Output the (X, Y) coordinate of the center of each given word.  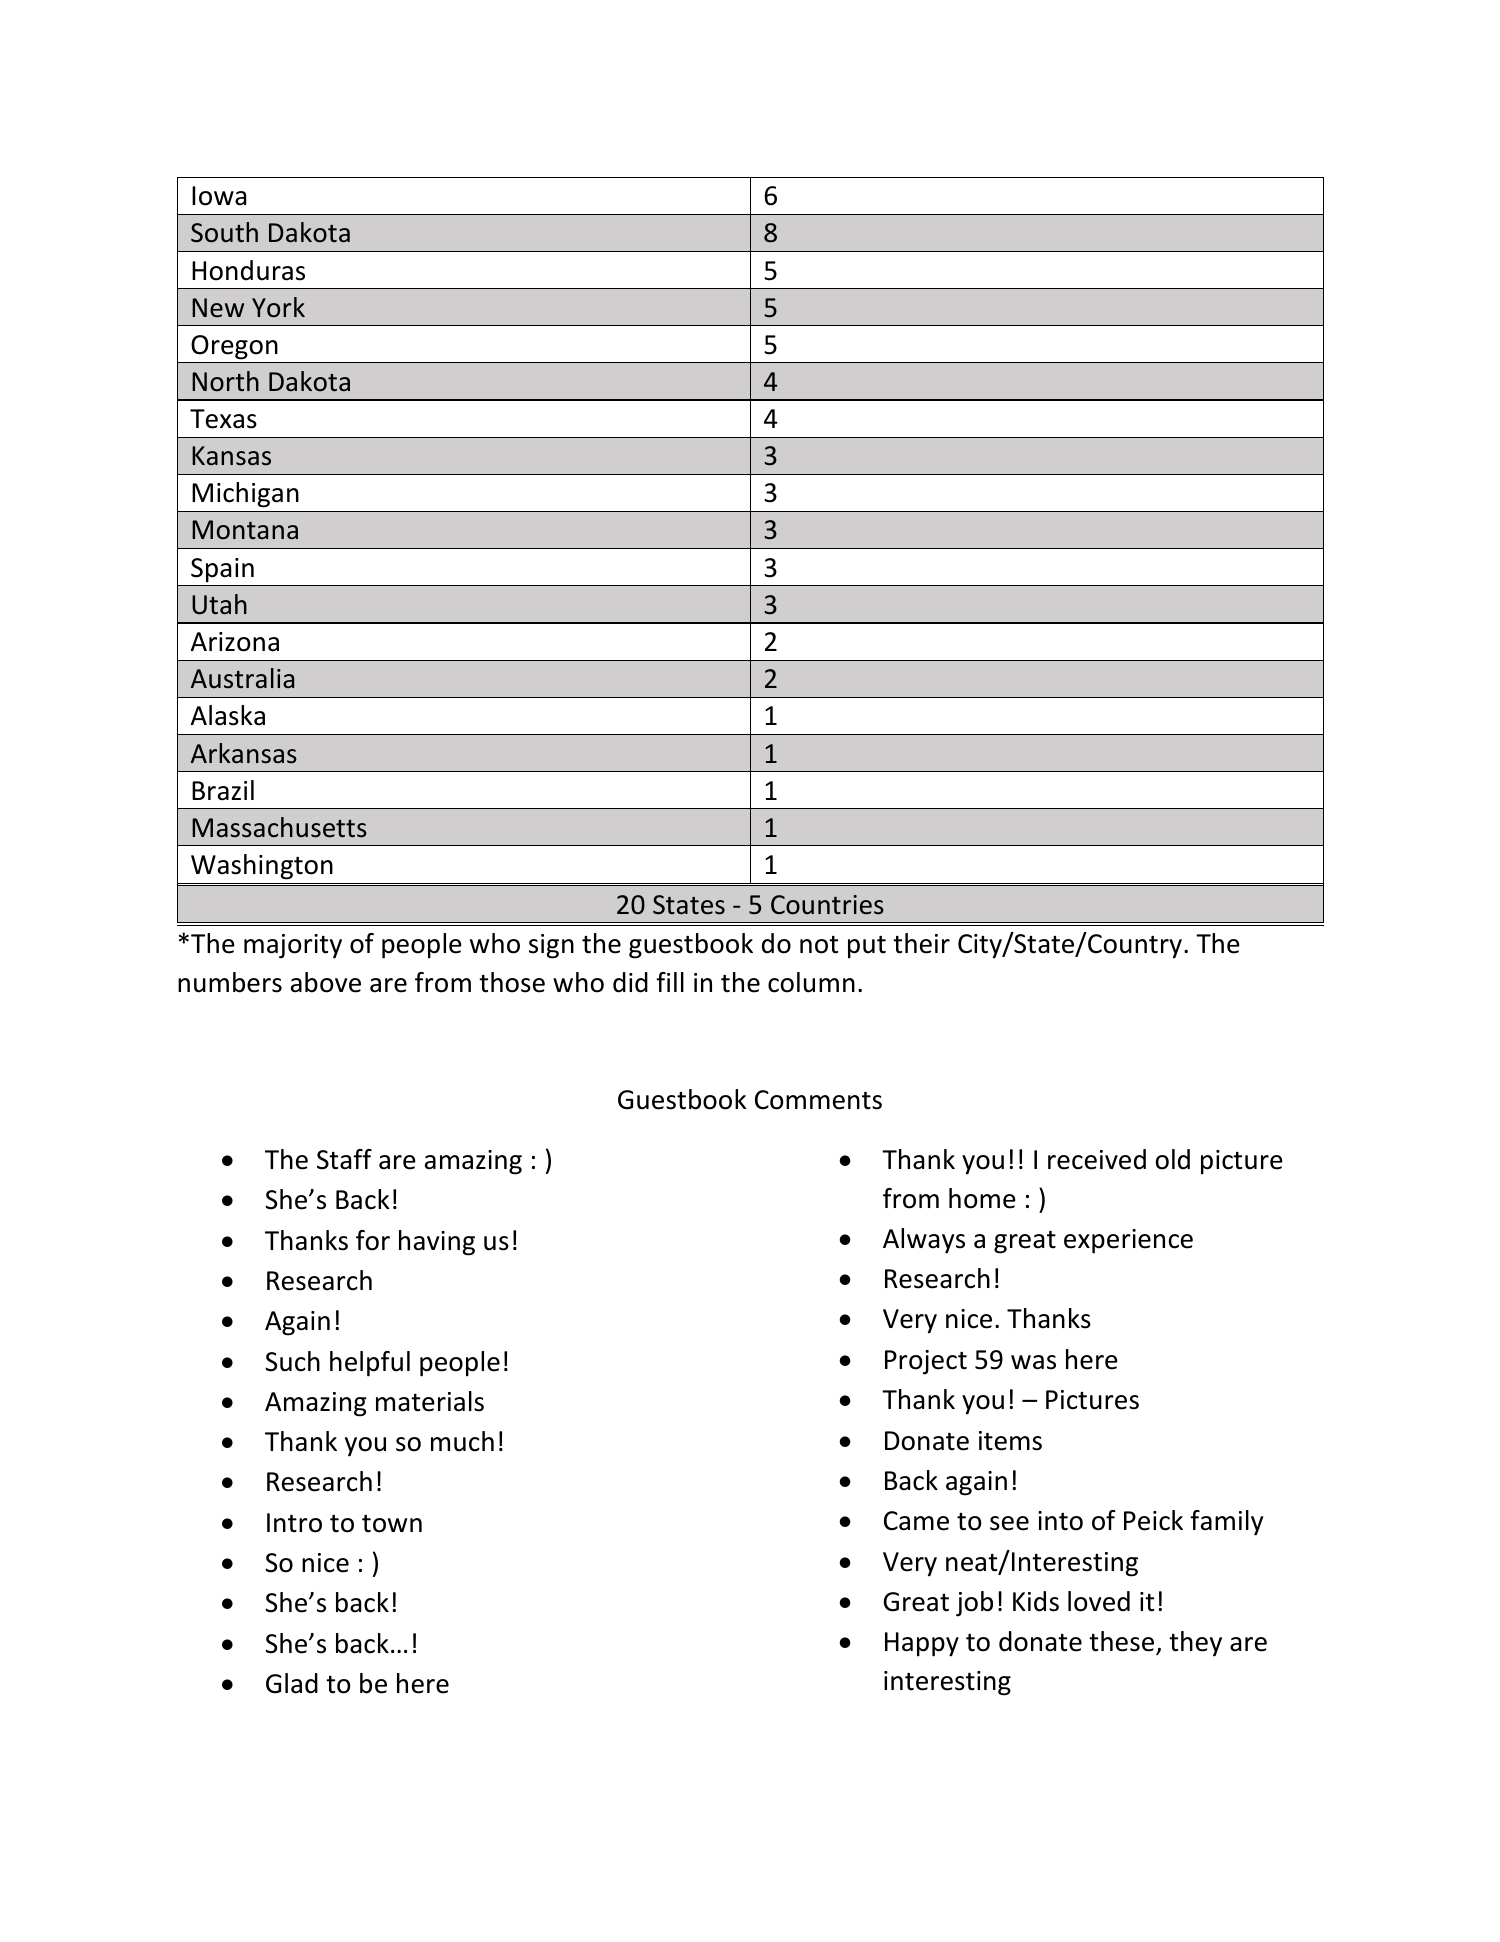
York (278, 307)
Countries (827, 905)
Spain (222, 570)
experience (1128, 1241)
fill (670, 982)
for (373, 1240)
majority (293, 946)
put (867, 947)
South (224, 232)
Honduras (248, 270)
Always (924, 1241)
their (921, 943)
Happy (922, 1644)
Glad (292, 1683)
